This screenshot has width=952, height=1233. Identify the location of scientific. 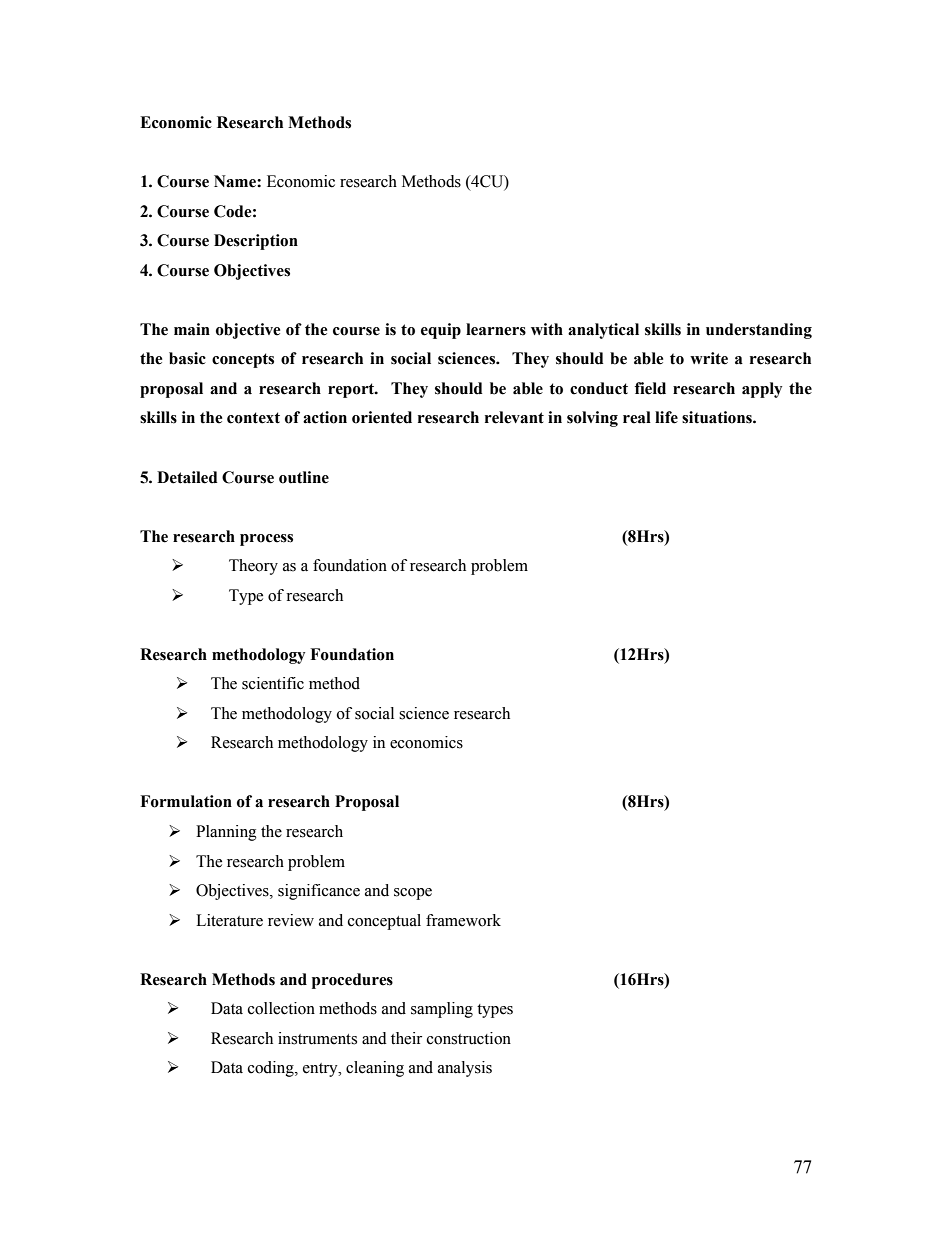
(273, 683).
